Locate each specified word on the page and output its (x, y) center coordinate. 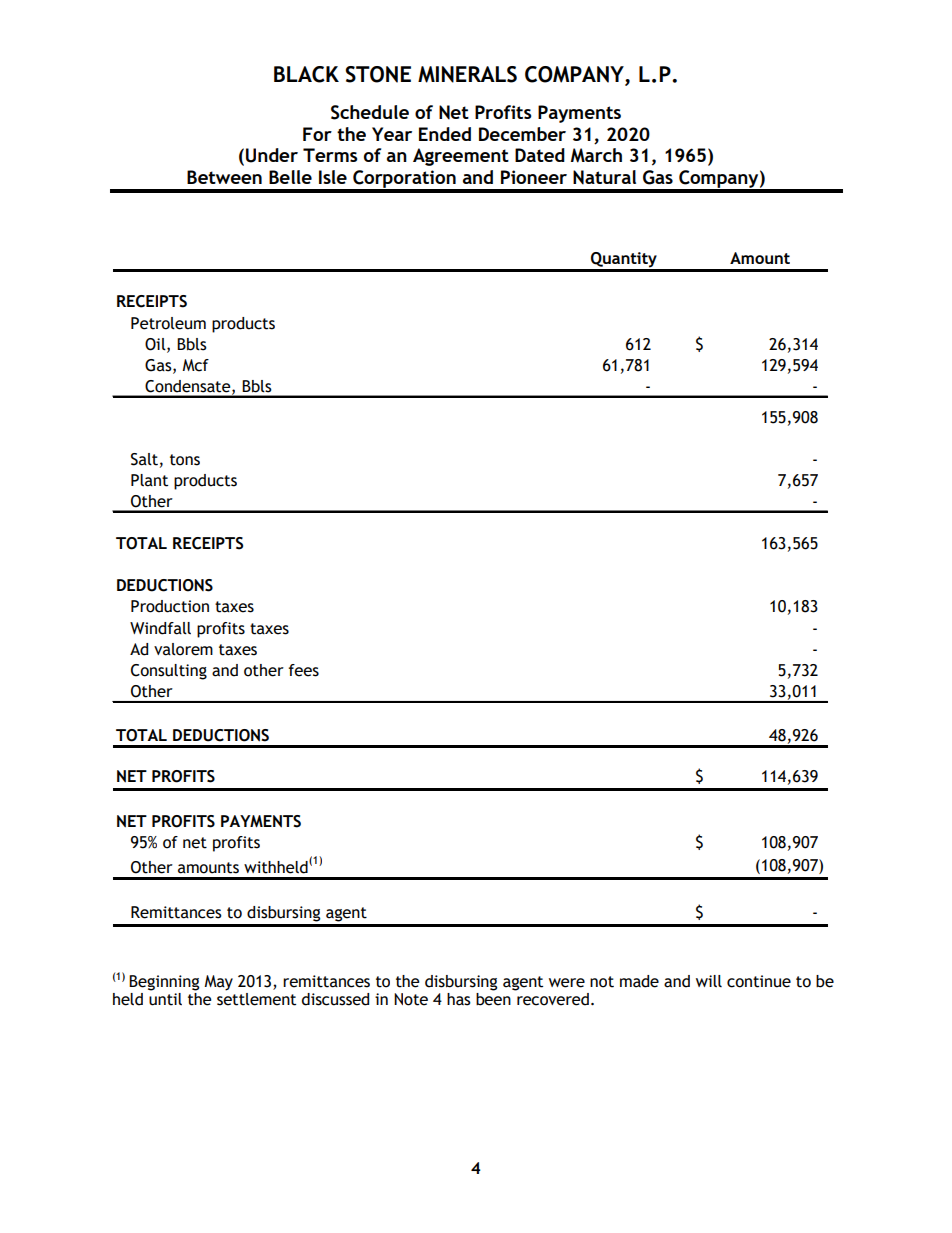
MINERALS (467, 74)
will (709, 981)
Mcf (195, 365)
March (596, 155)
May (218, 983)
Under (272, 155)
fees (303, 670)
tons (185, 460)
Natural (604, 177)
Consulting (169, 672)
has (459, 999)
